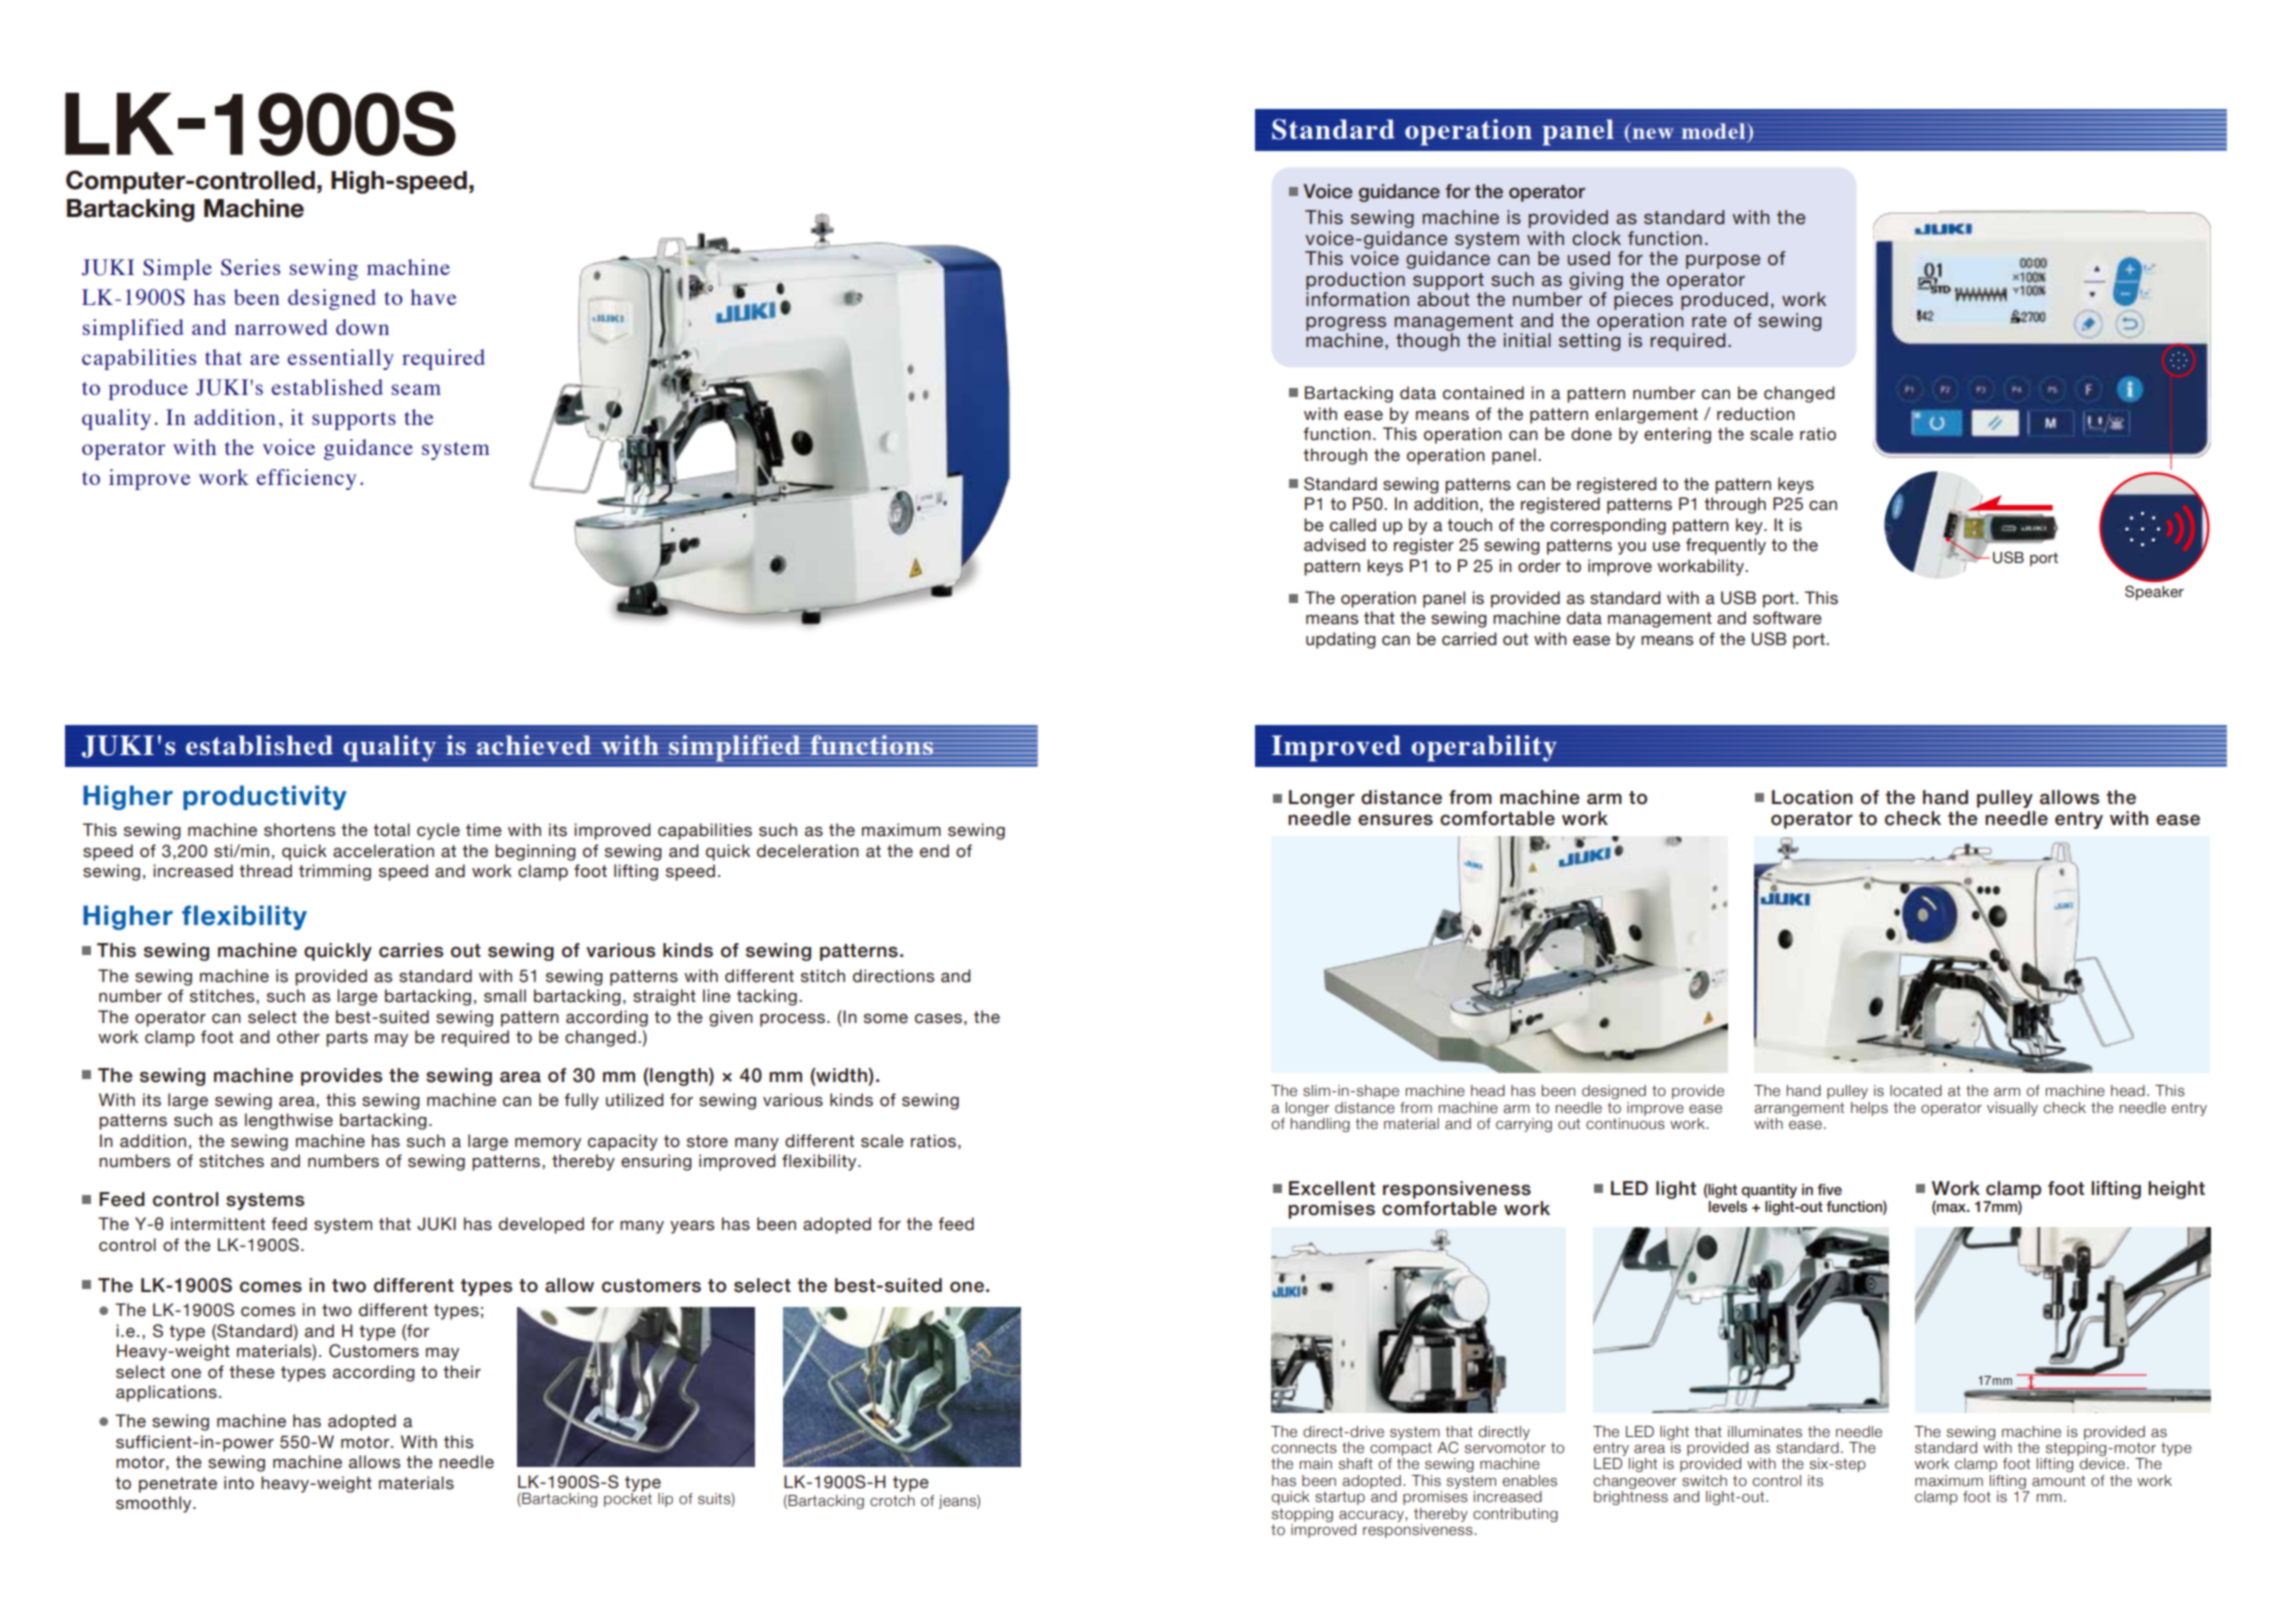  I want to click on amount, so click(2058, 1481).
